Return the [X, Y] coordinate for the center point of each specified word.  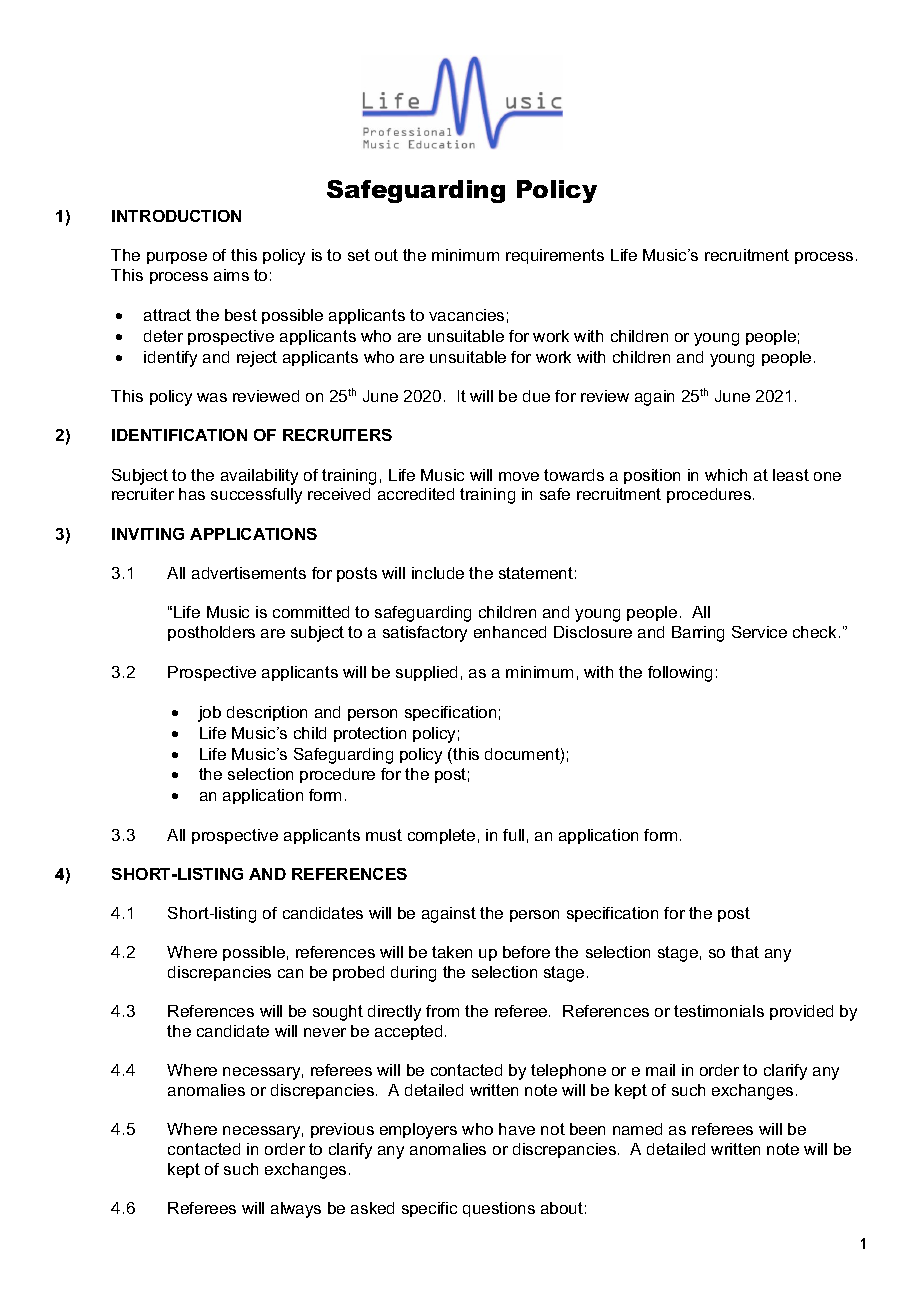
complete [441, 836]
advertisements [249, 573]
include [438, 573]
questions [499, 1209]
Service [759, 632]
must [384, 835]
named [637, 1129]
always [296, 1210]
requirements [555, 256]
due [536, 396]
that [745, 952]
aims [231, 275]
